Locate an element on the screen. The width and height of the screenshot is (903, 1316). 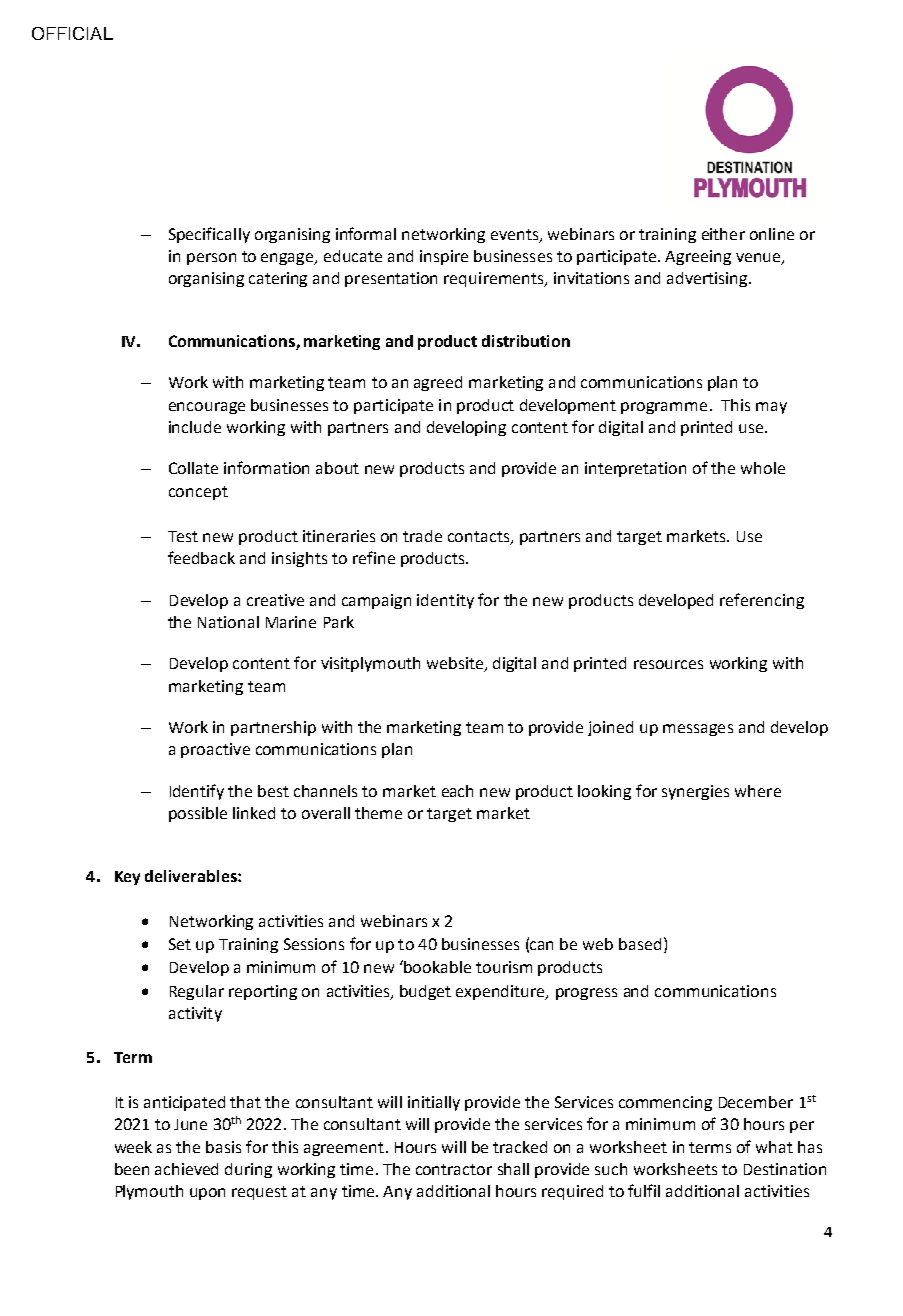
referencing is located at coordinates (762, 601).
